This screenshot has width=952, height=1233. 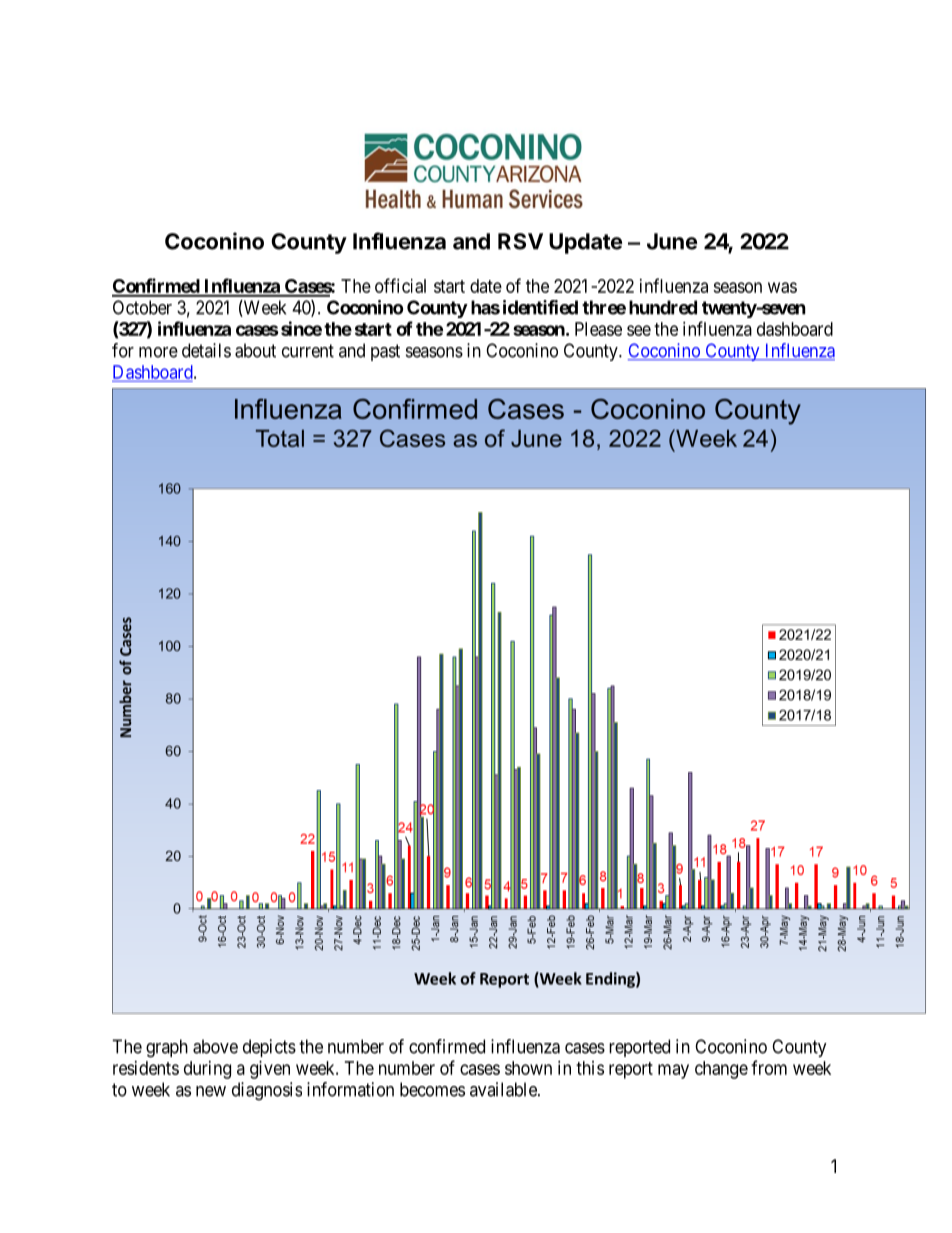 What do you see at coordinates (142, 307) in the screenshot?
I see `October` at bounding box center [142, 307].
